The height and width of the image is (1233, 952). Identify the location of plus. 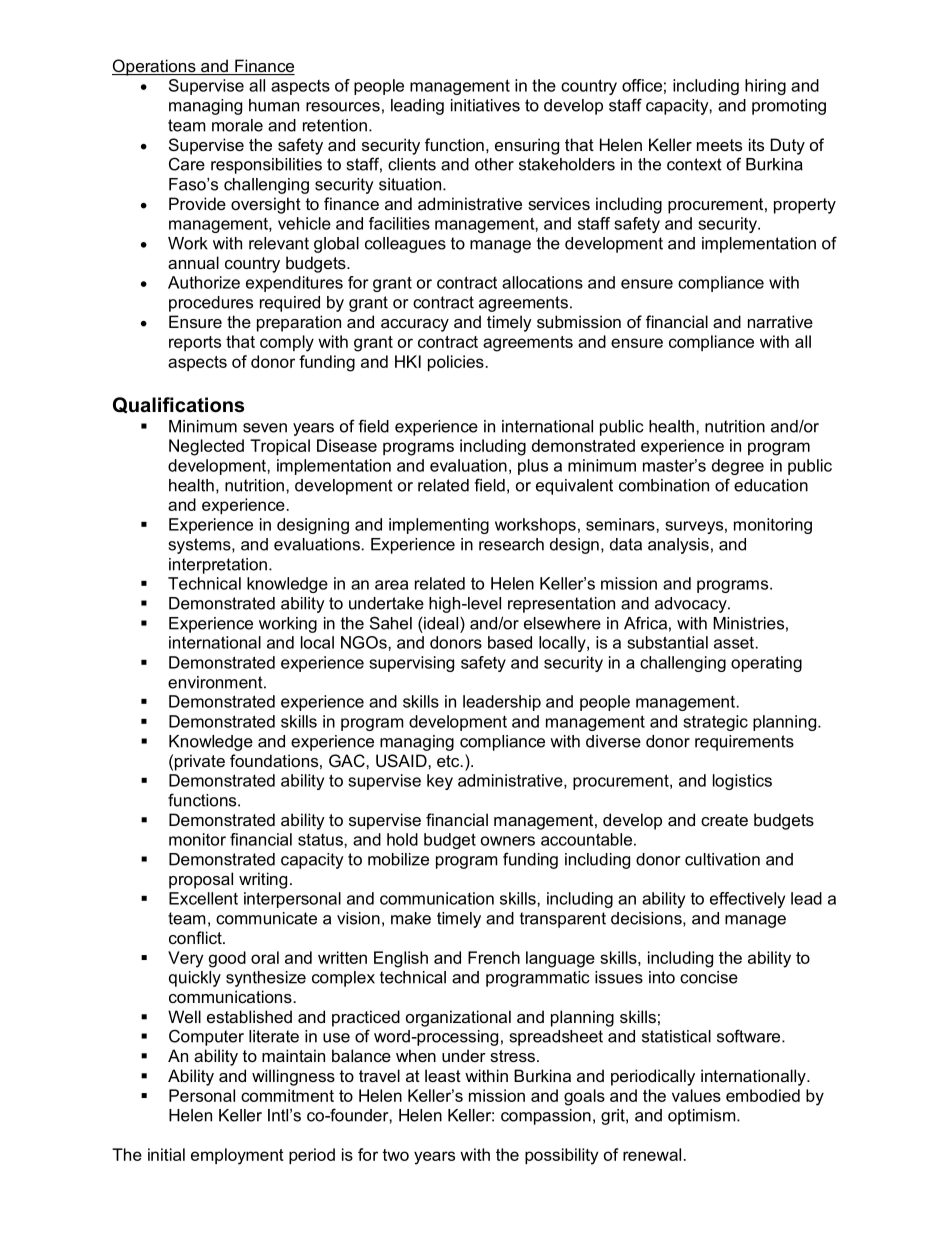
(533, 467).
